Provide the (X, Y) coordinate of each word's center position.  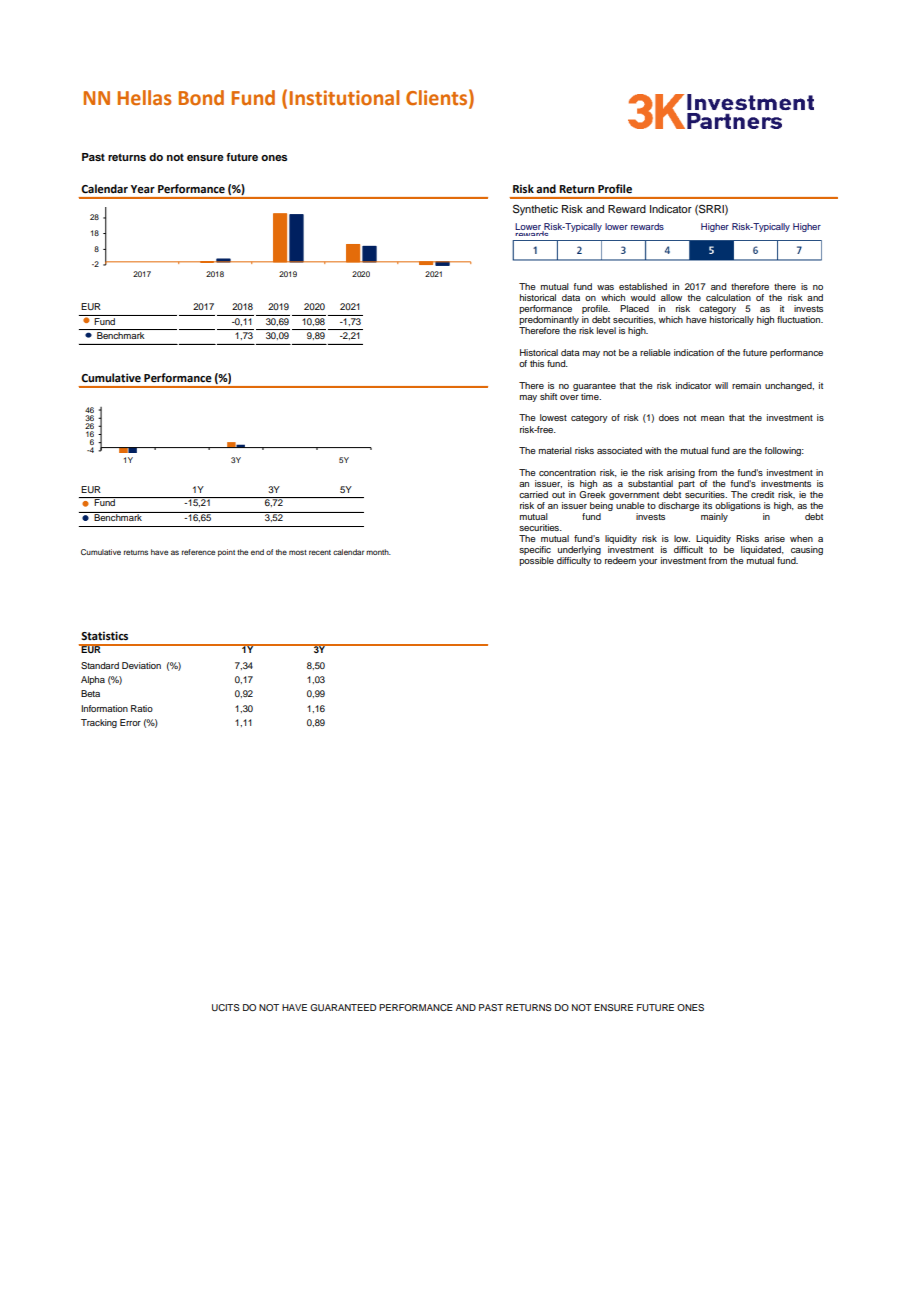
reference (199, 552)
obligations (737, 508)
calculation (728, 297)
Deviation (141, 665)
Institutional (344, 98)
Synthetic (535, 210)
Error (130, 722)
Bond (201, 98)
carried (533, 494)
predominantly (549, 322)
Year (143, 189)
